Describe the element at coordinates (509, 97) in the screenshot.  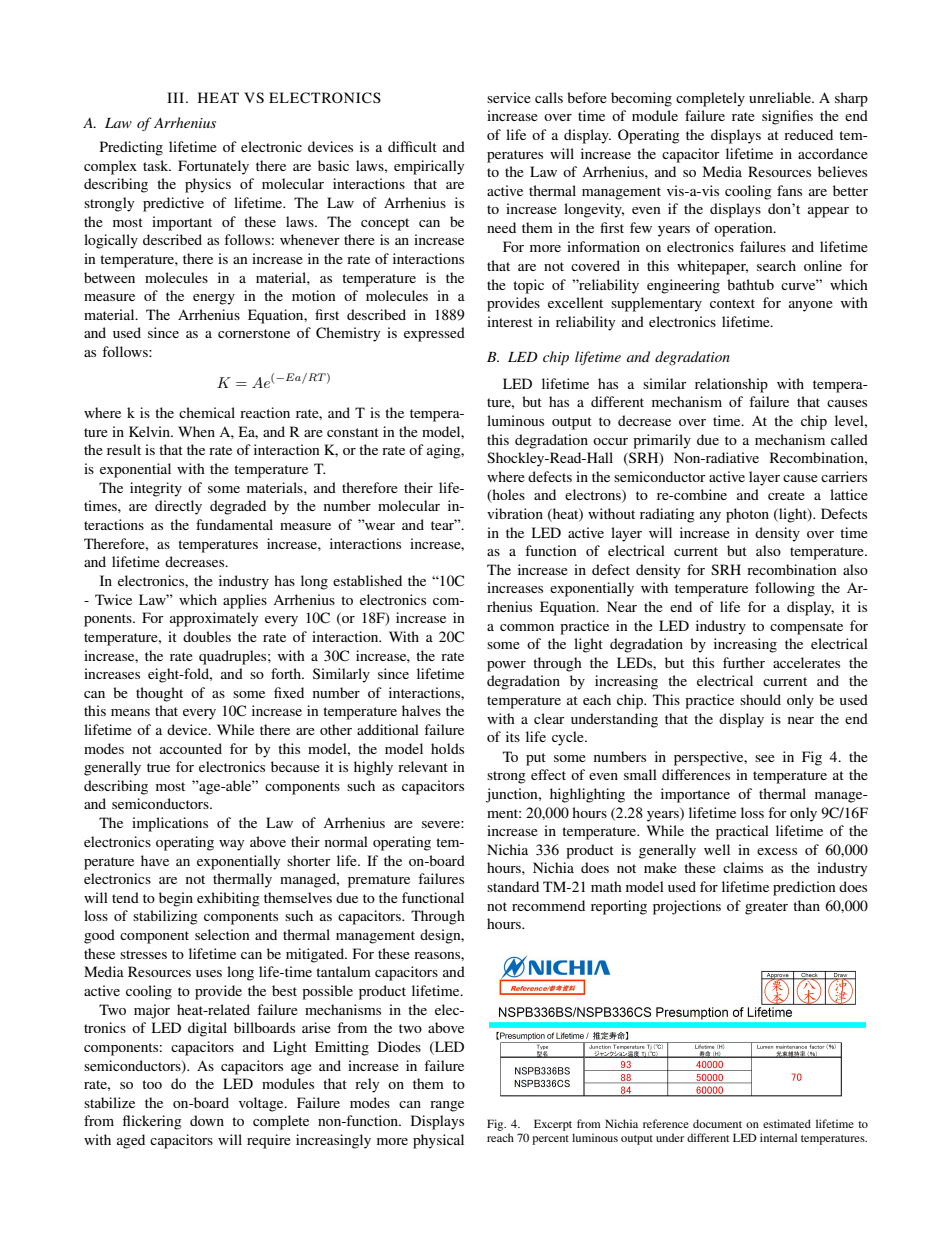
I see `service` at that location.
